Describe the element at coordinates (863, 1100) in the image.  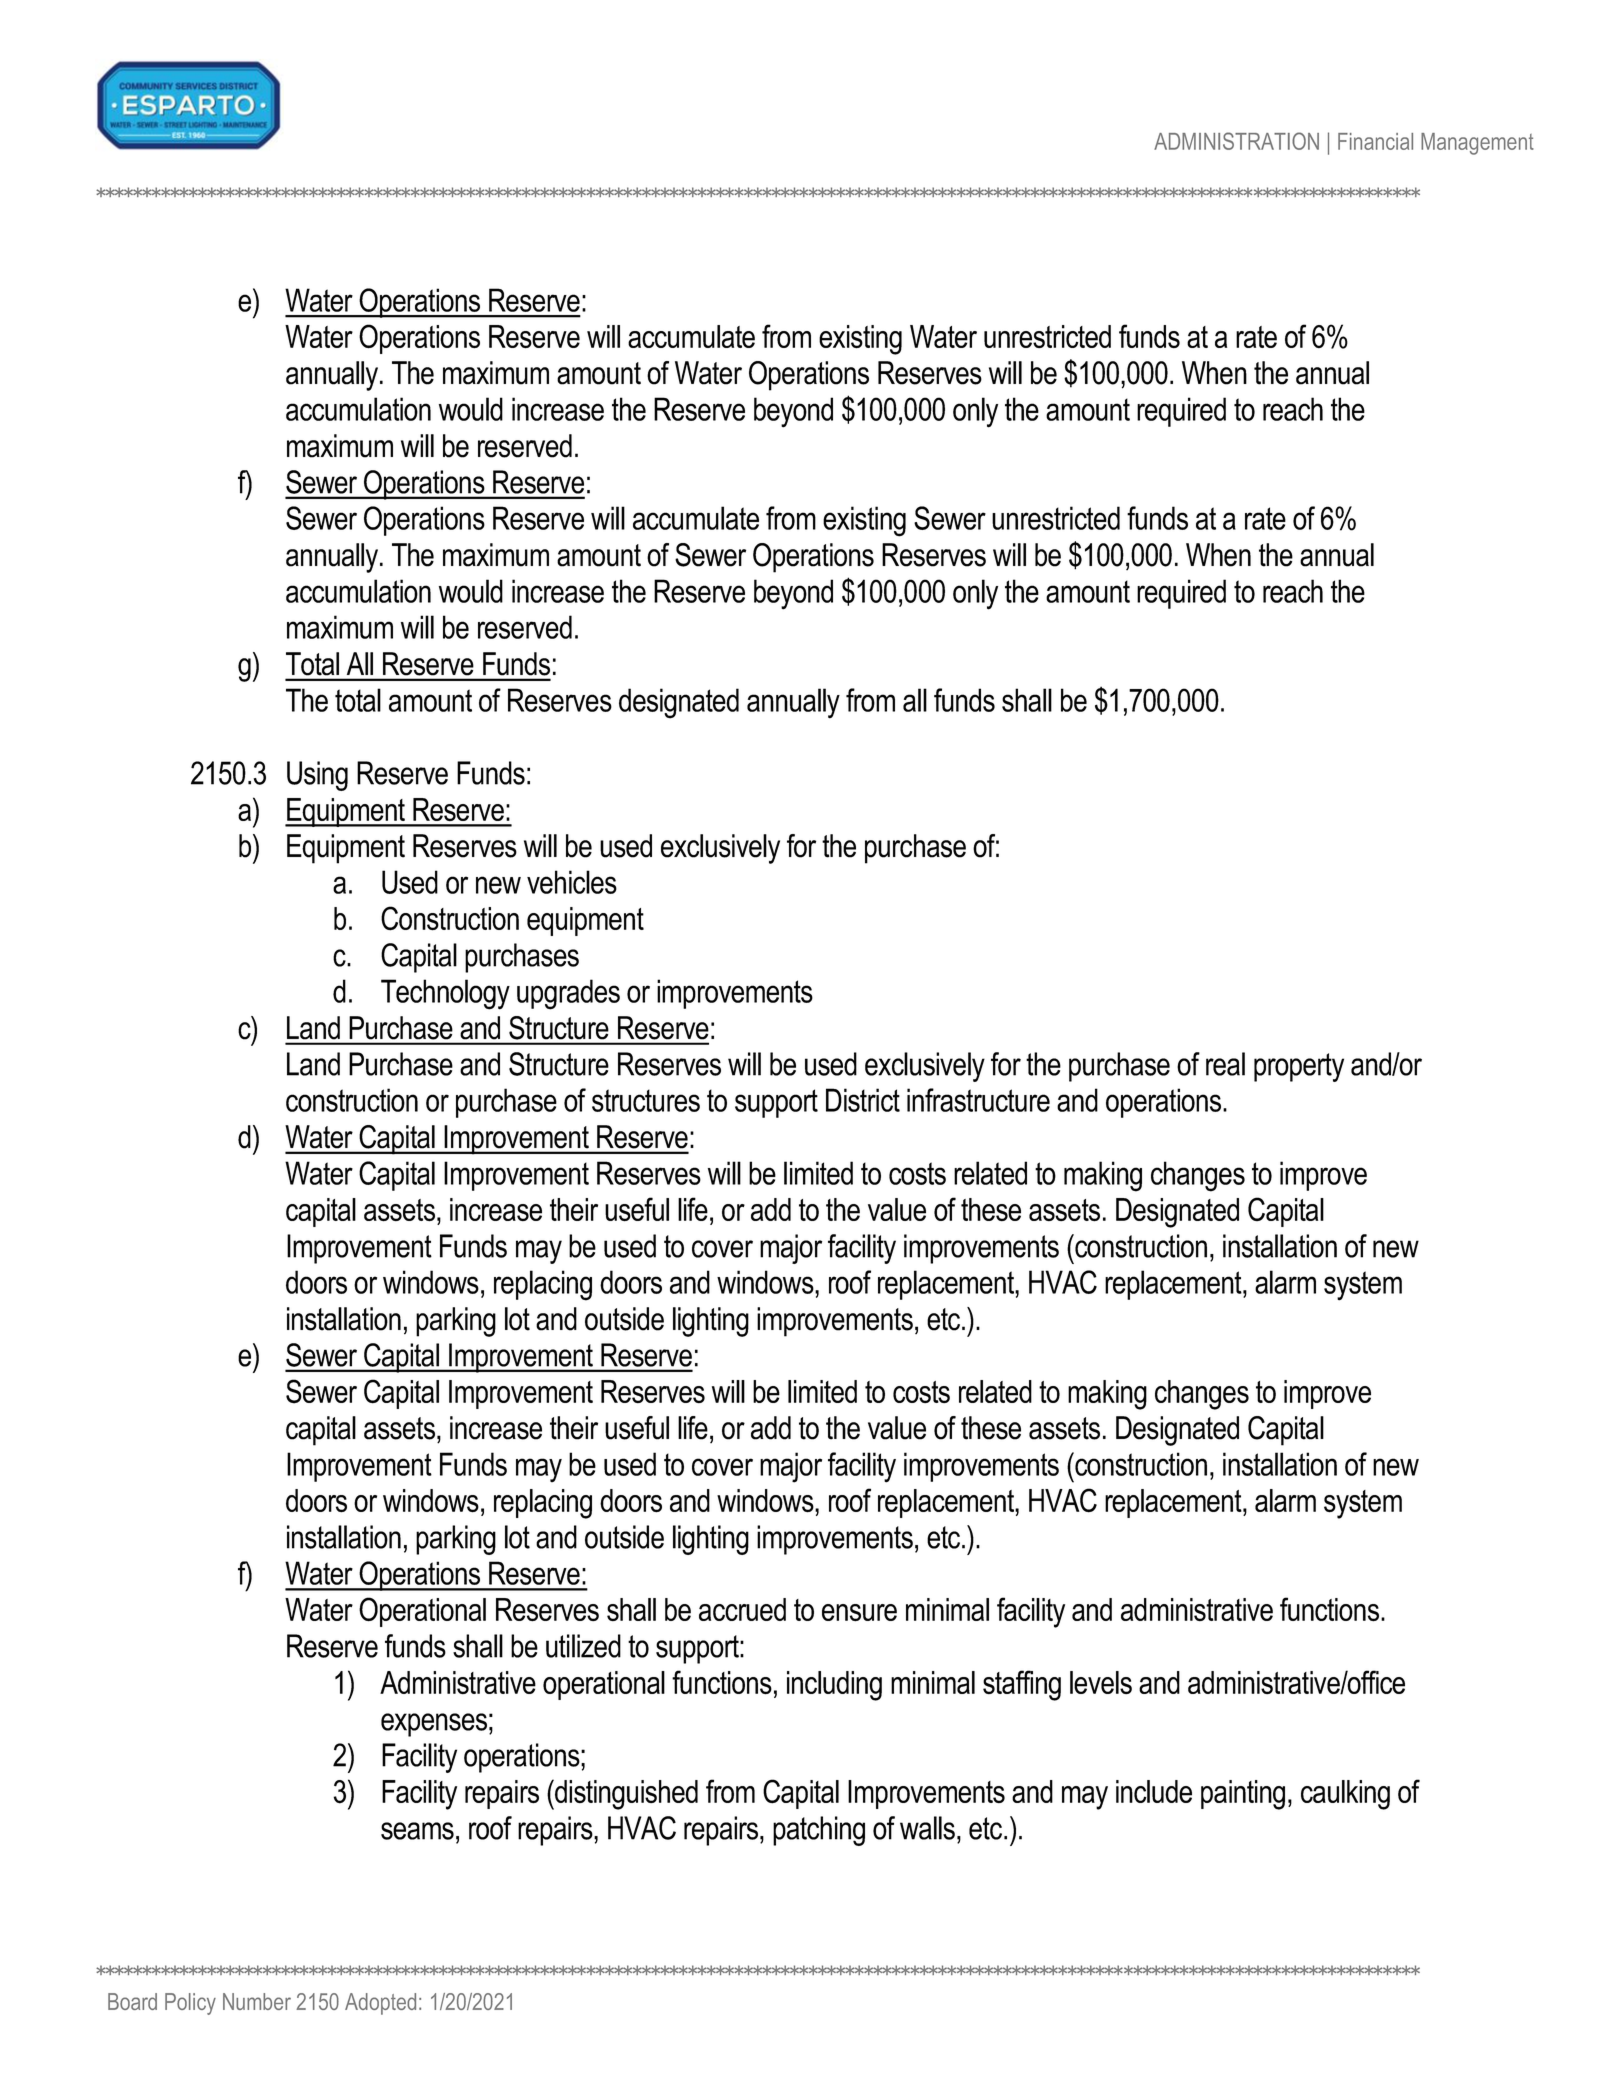
I see `District` at that location.
